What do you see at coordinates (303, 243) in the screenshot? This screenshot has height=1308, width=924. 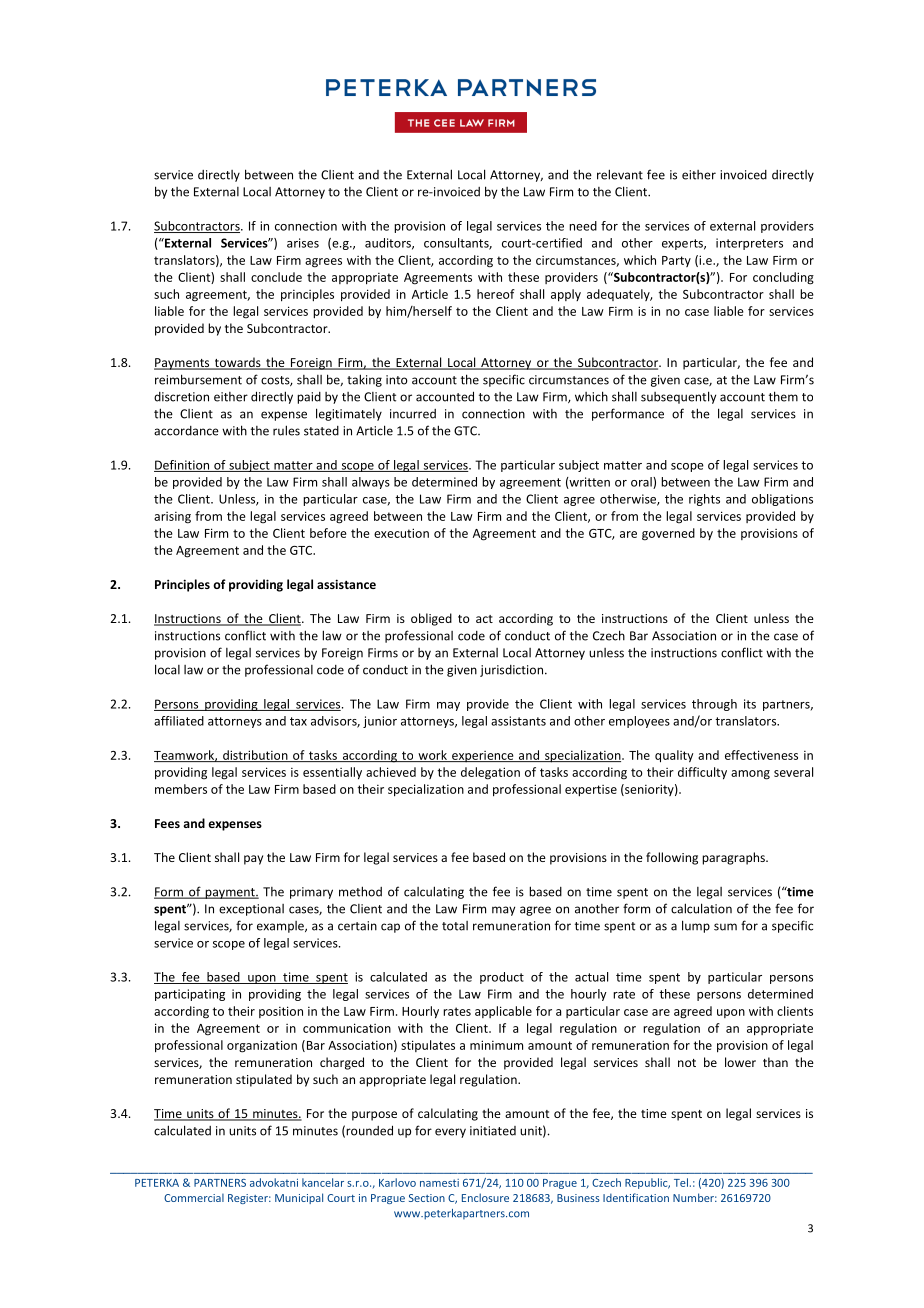 I see `arises` at bounding box center [303, 243].
